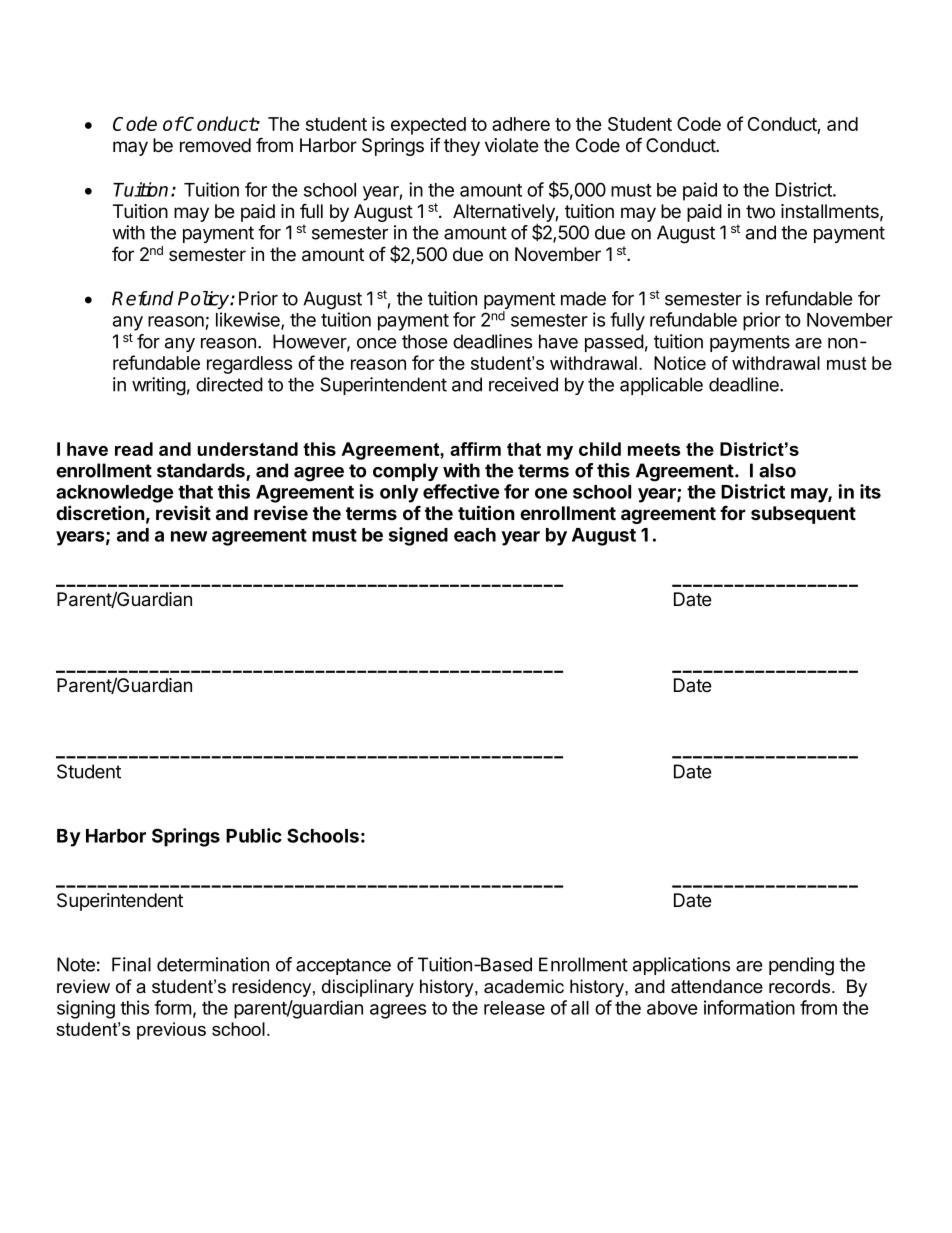  I want to click on two, so click(760, 212).
